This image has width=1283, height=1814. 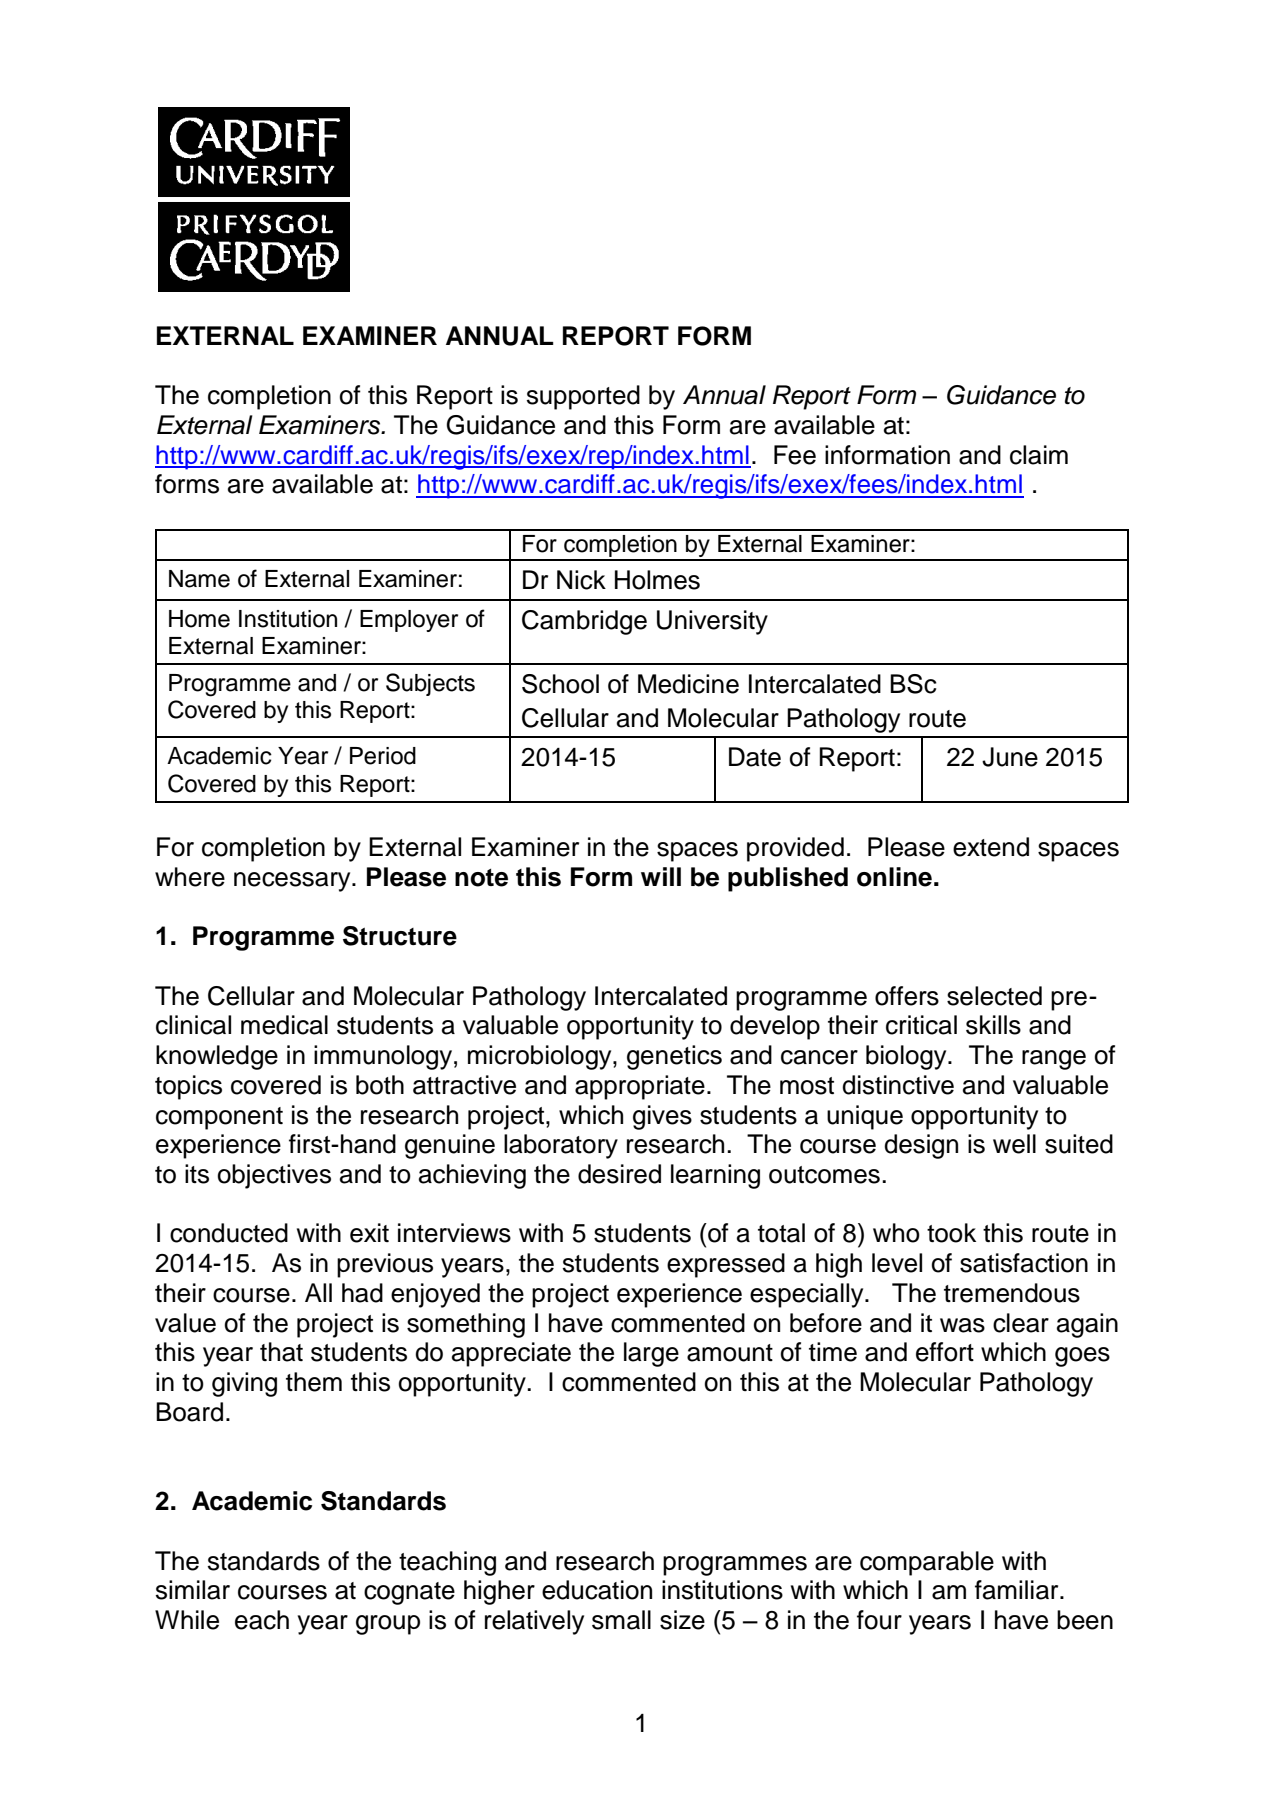 What do you see at coordinates (1039, 455) in the image?
I see `claim` at bounding box center [1039, 455].
